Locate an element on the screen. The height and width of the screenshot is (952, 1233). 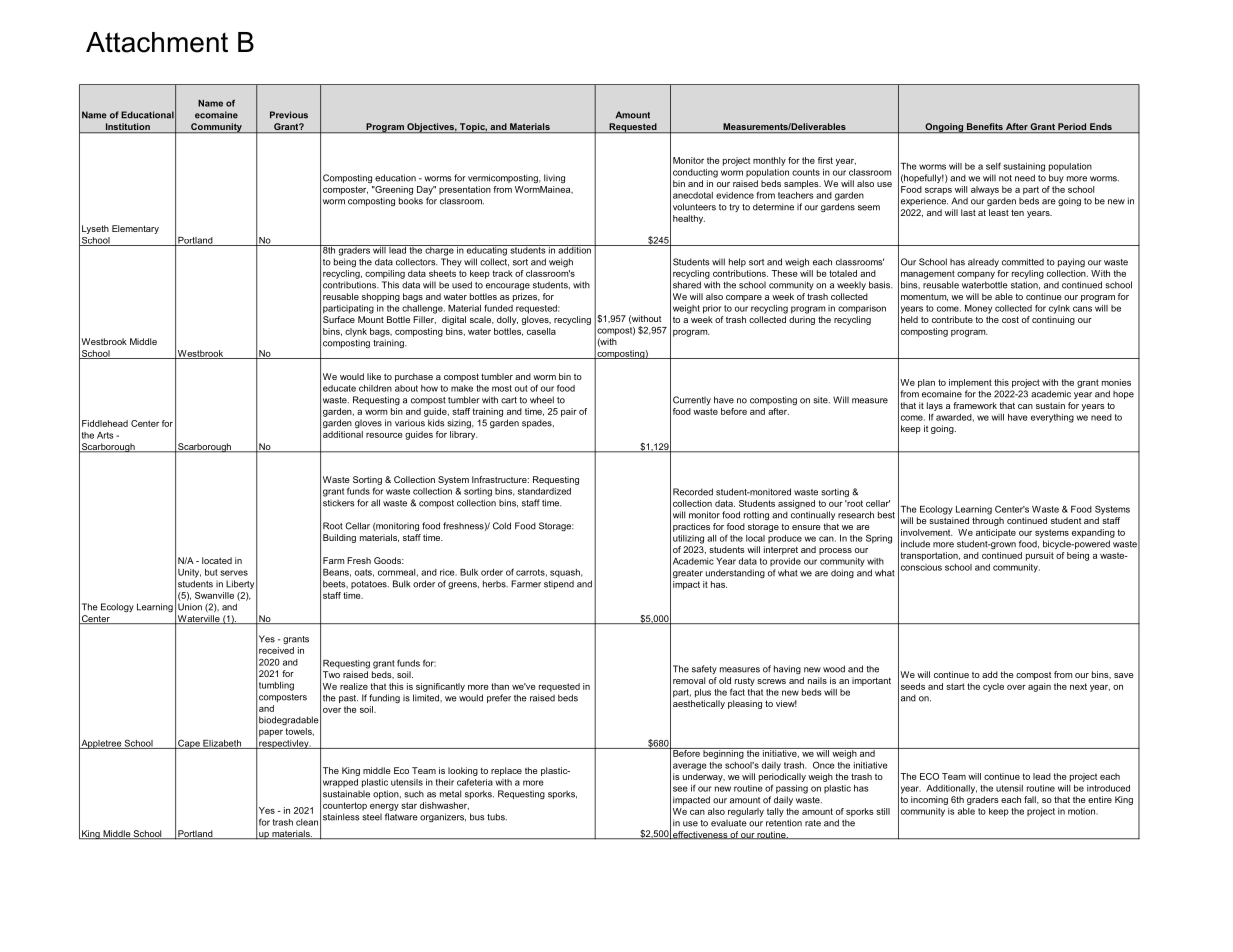
pair is located at coordinates (569, 412).
